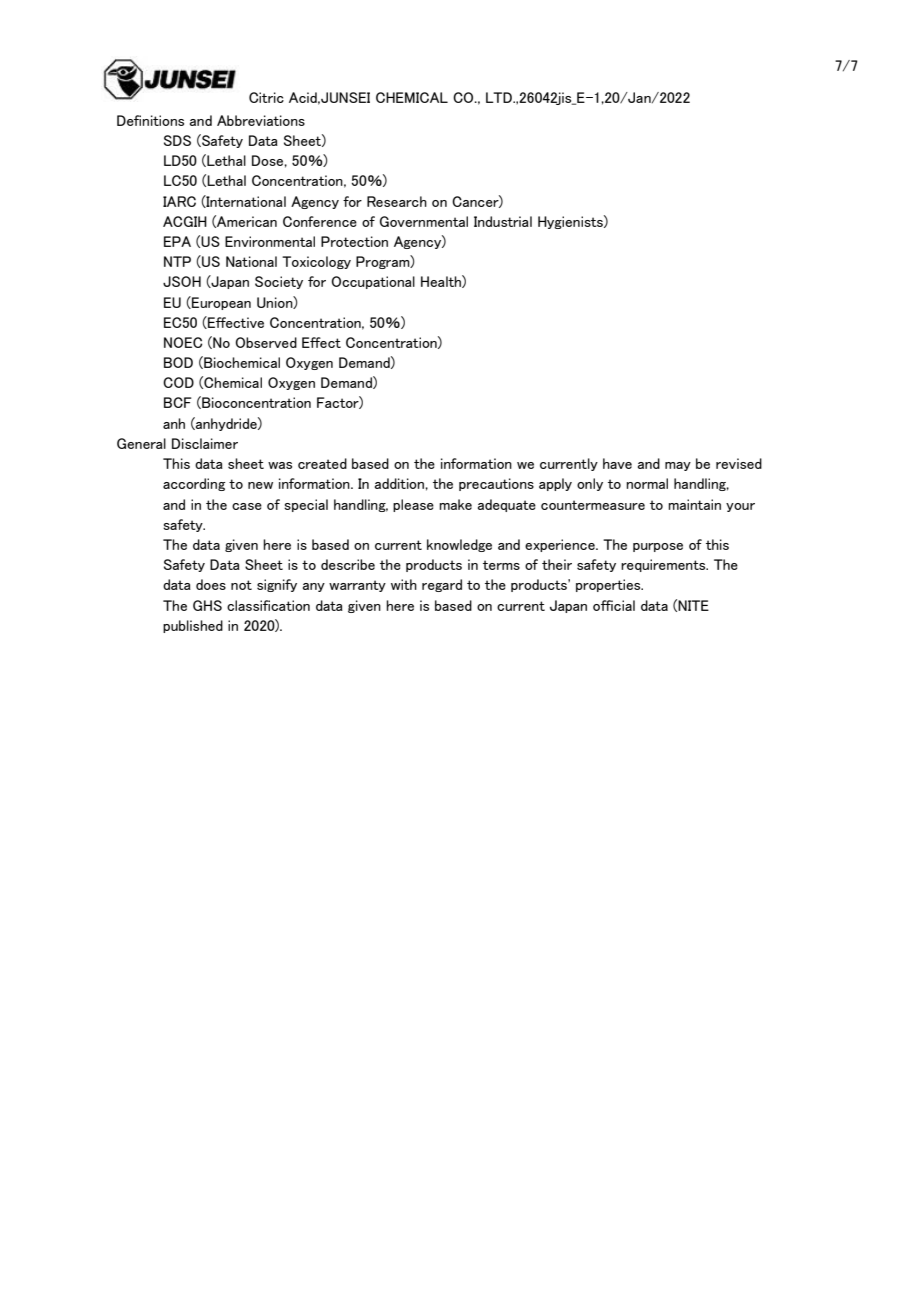 Image resolution: width=924 pixels, height=1308 pixels. Describe the element at coordinates (614, 605) in the image. I see `official` at that location.
